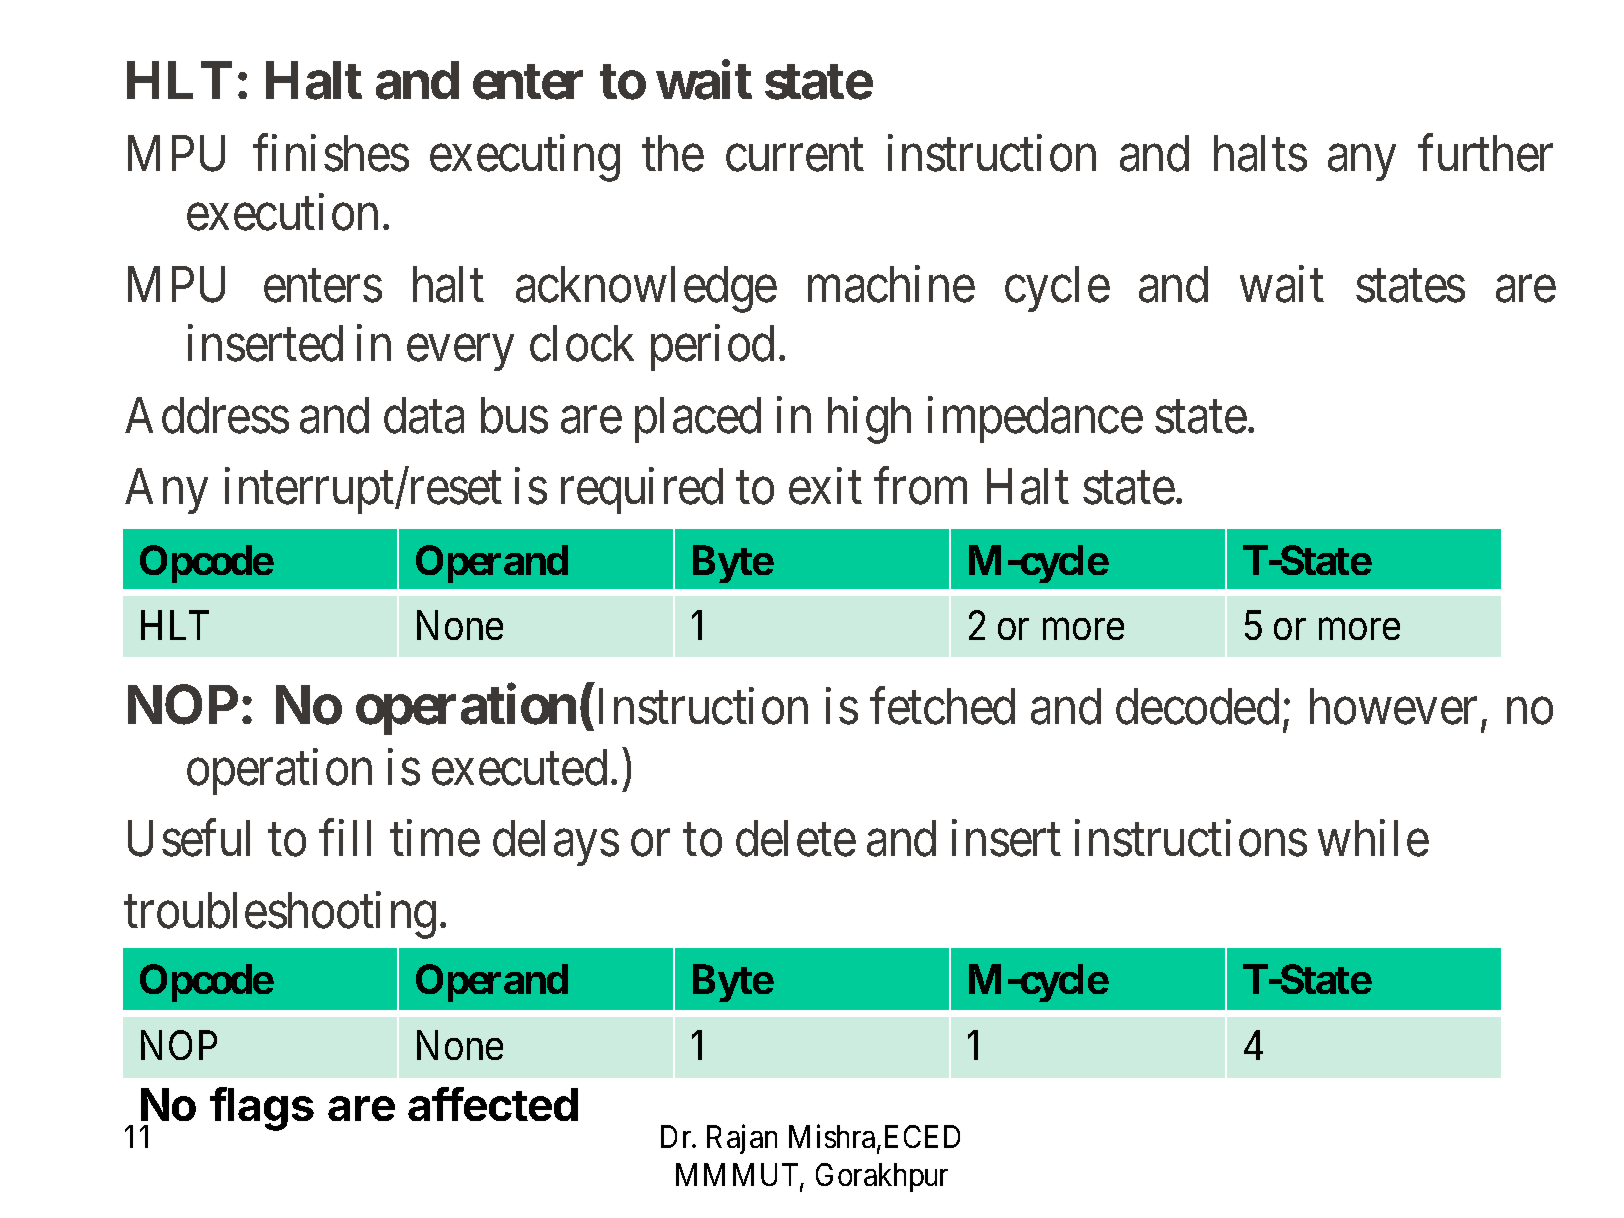 The width and height of the image is (1624, 1218). I want to click on further, so click(1485, 153).
